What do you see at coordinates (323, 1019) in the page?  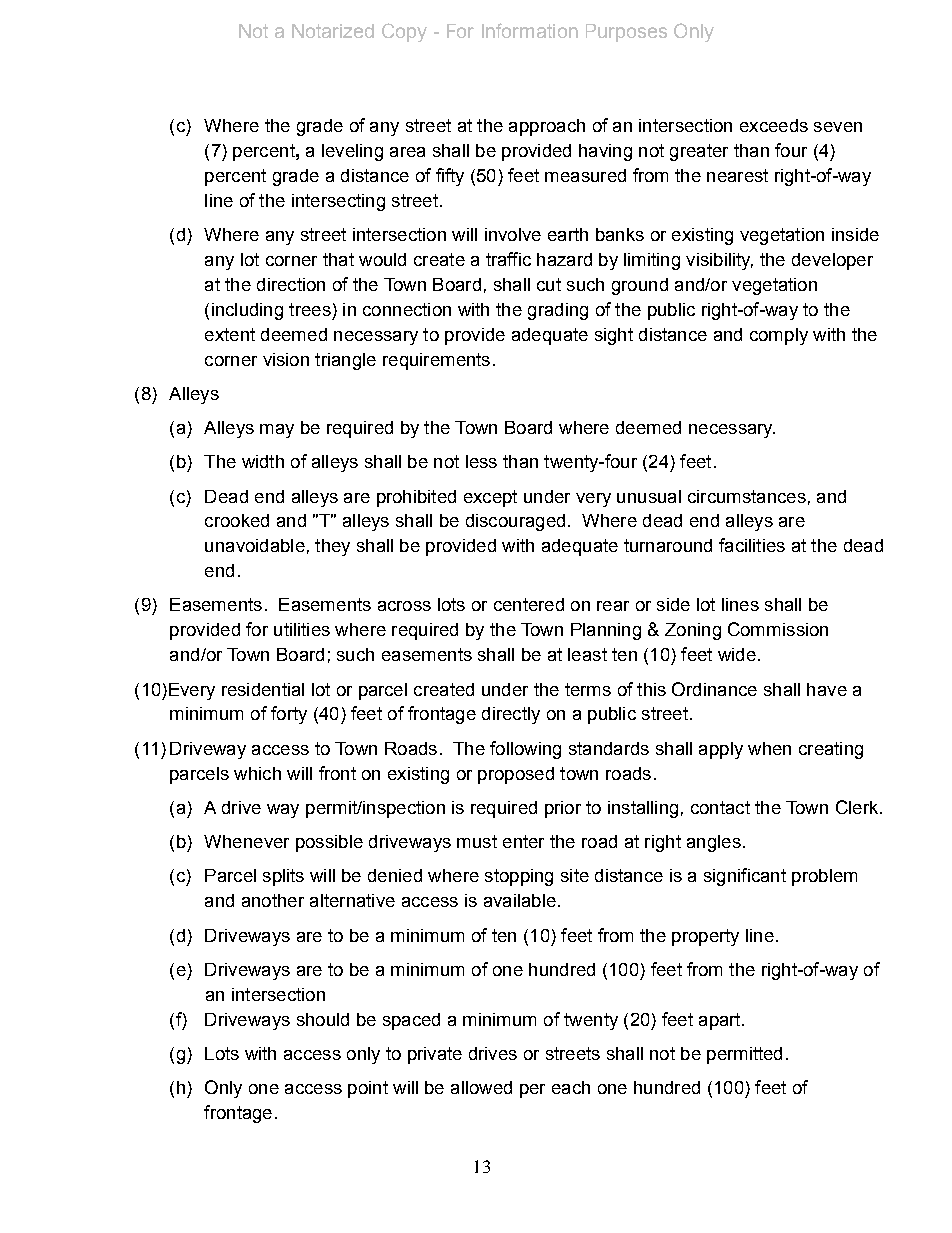 I see `should` at bounding box center [323, 1019].
